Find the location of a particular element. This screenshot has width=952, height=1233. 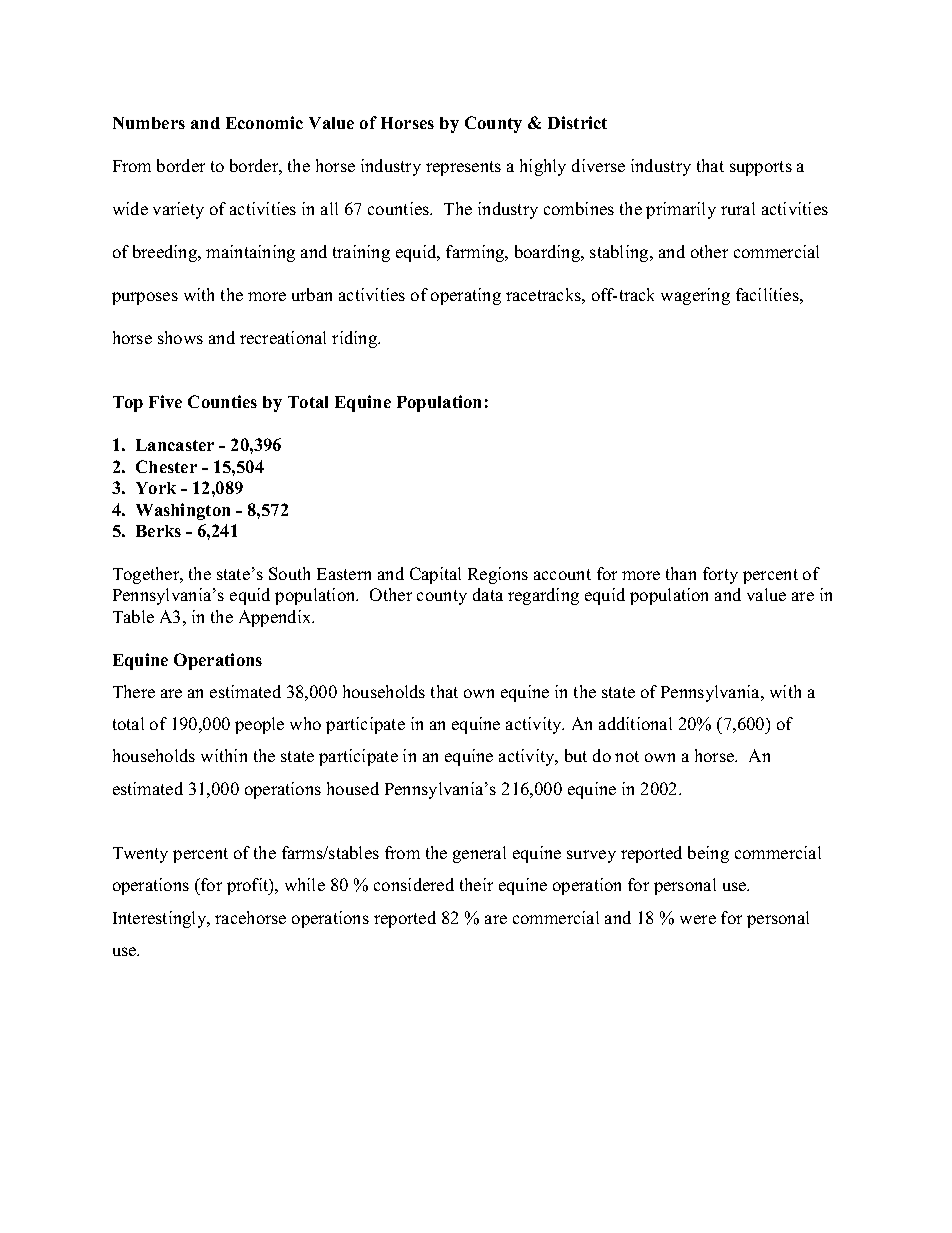

Five is located at coordinates (165, 401).
